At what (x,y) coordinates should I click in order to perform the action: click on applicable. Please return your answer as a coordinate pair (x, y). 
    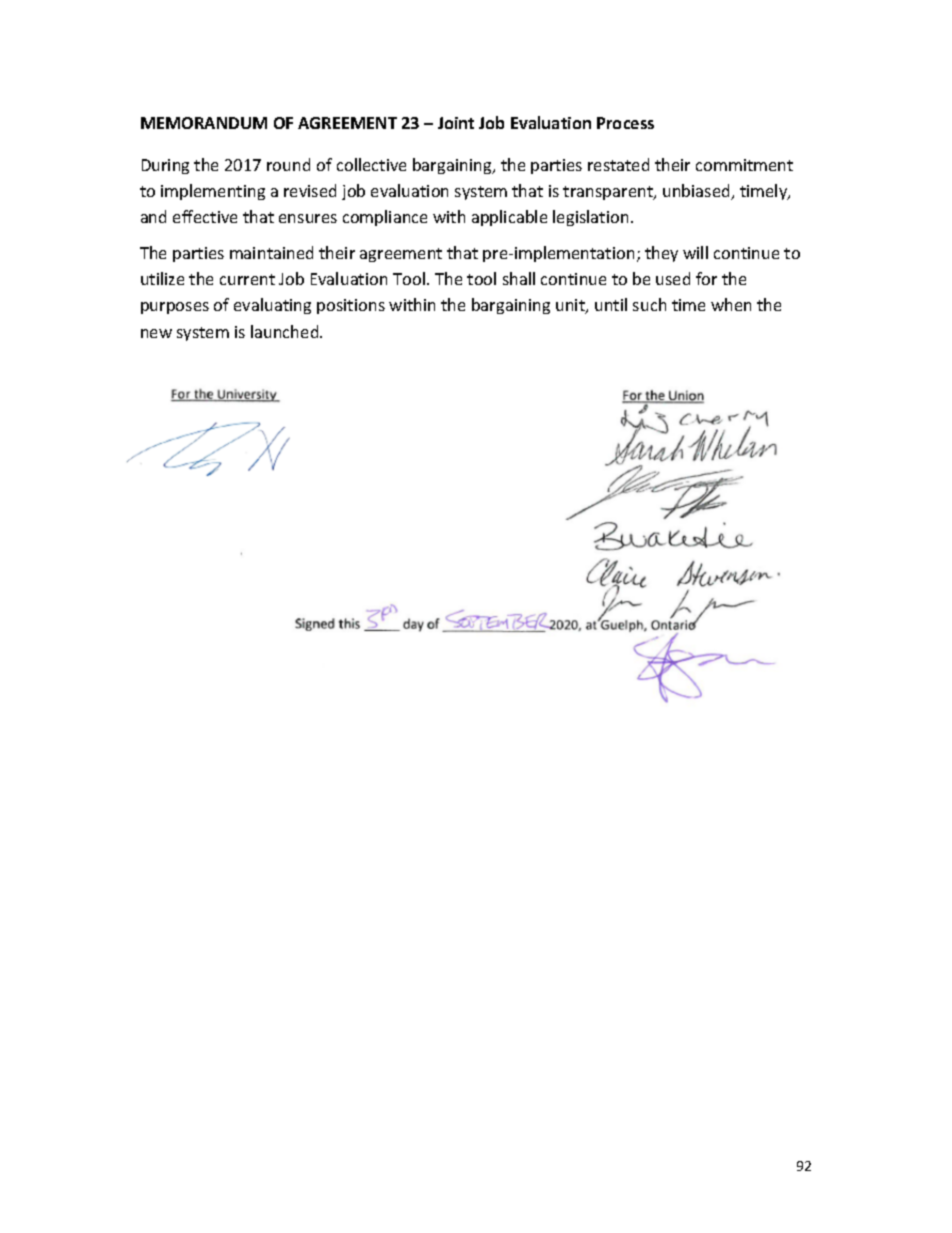
    Looking at the image, I should click on (509, 218).
